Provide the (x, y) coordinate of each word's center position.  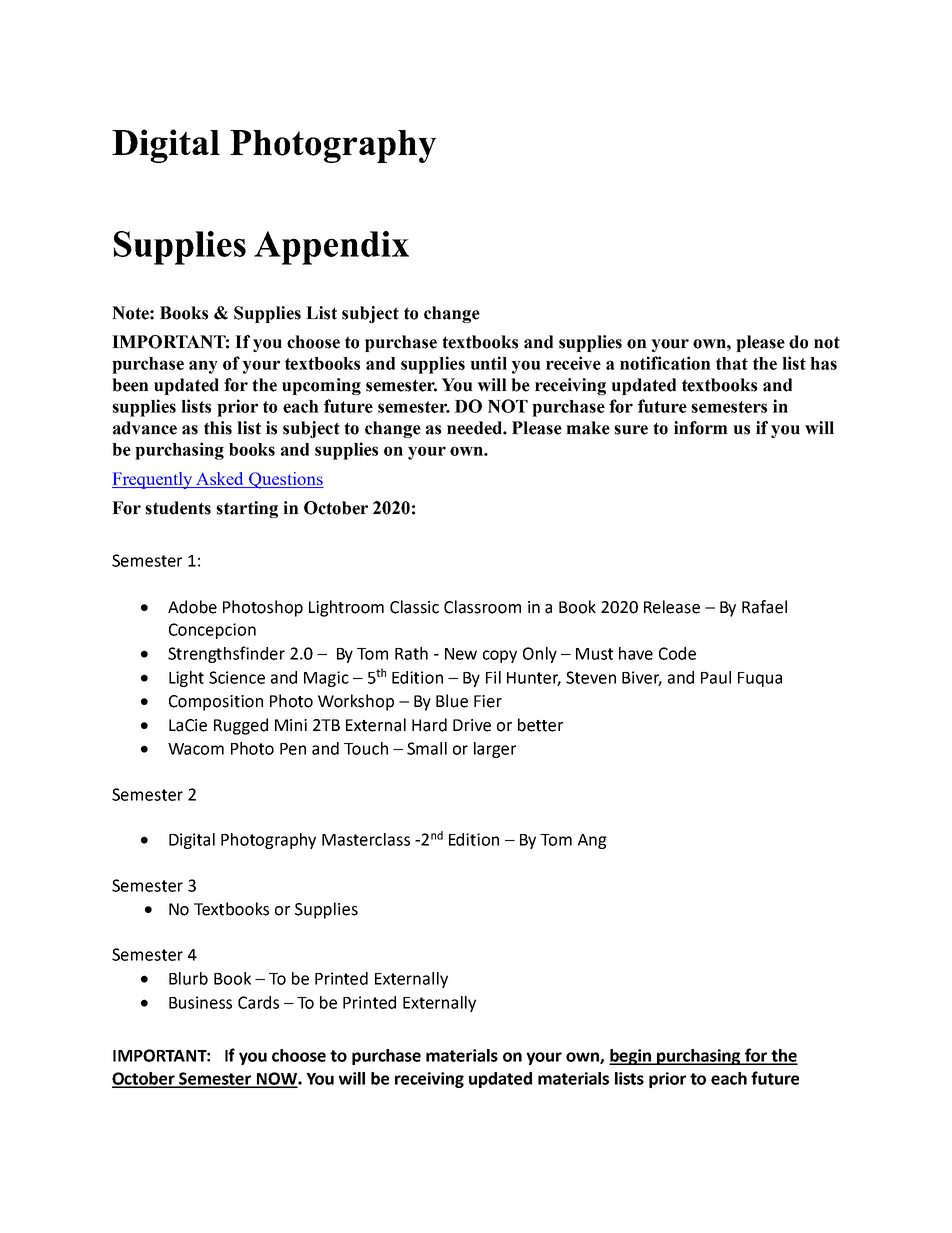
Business (200, 1002)
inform (701, 428)
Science (237, 677)
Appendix (331, 248)
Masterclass (366, 839)
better (540, 725)
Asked (220, 480)
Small (427, 748)
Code (677, 653)
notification (665, 363)
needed (475, 428)
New (461, 654)
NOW (277, 1079)
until (488, 363)
